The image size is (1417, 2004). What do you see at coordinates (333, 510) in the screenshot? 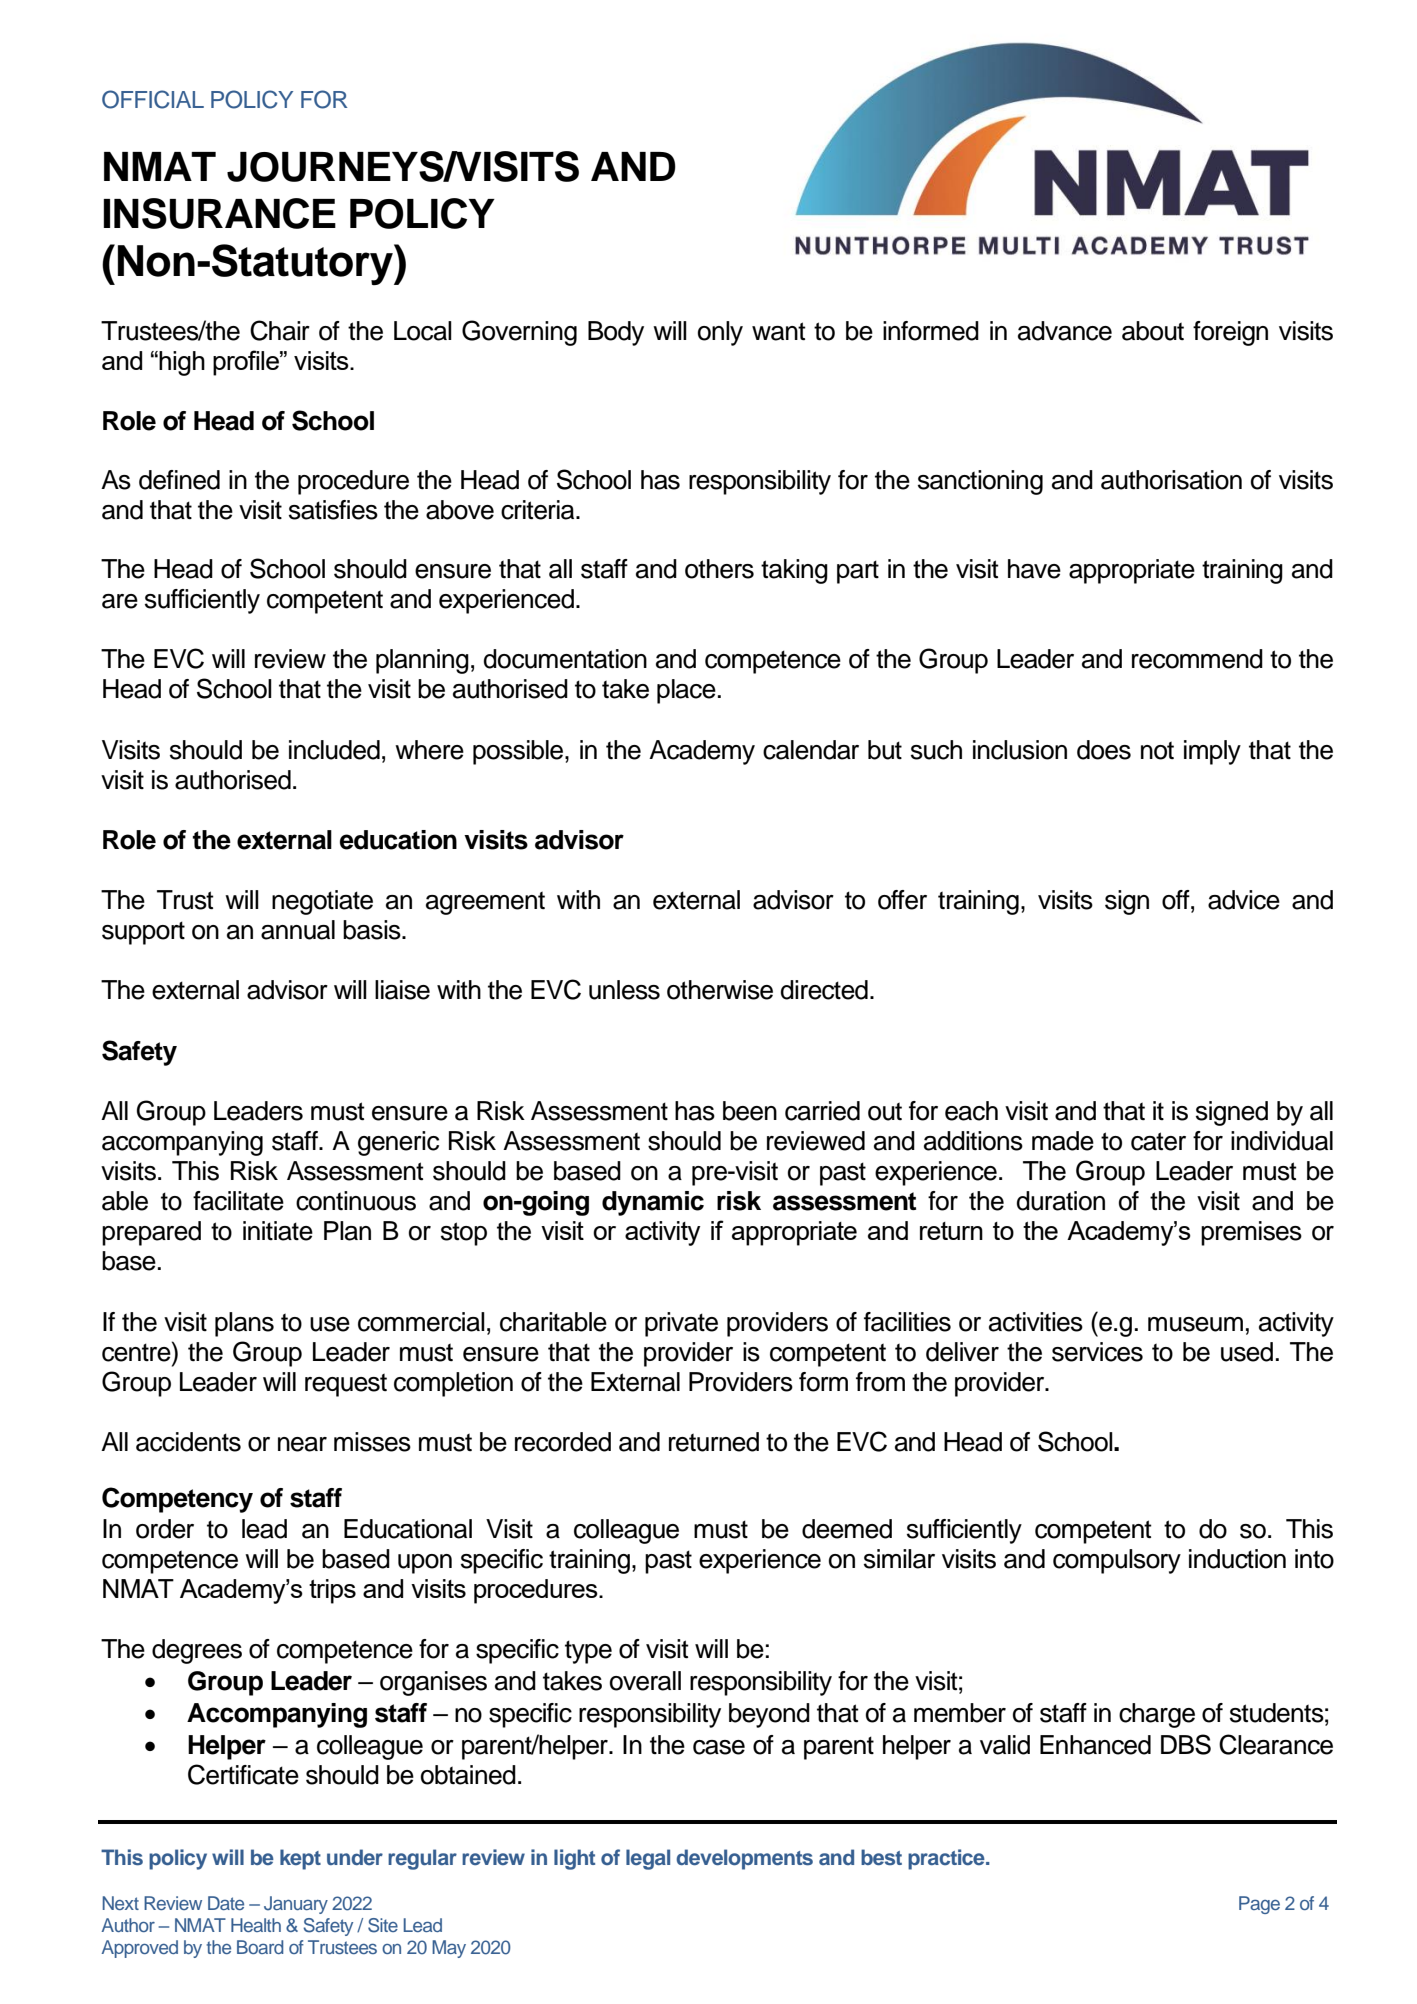
I see `satisfies` at bounding box center [333, 510].
